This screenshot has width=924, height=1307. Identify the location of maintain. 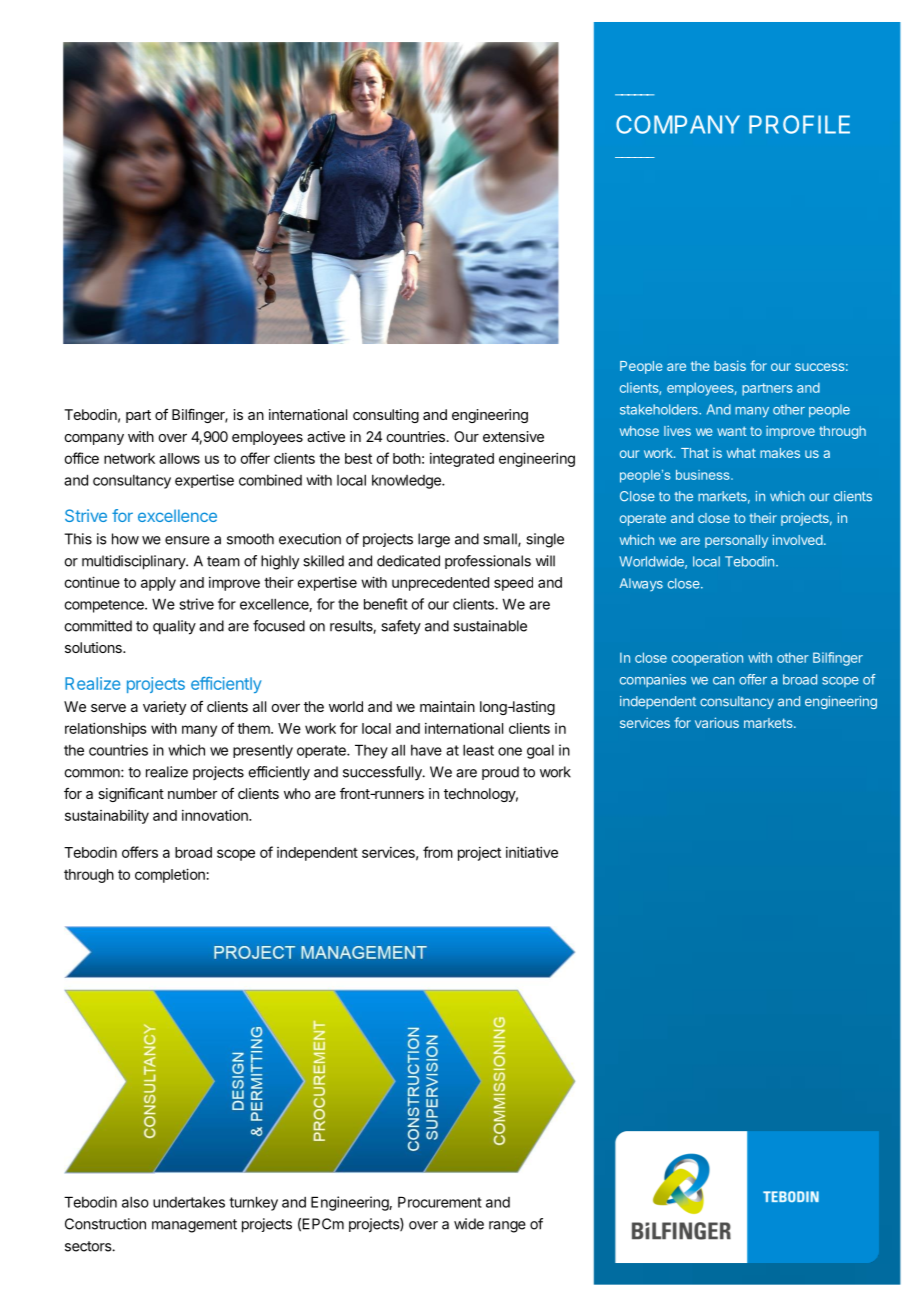
(447, 706).
